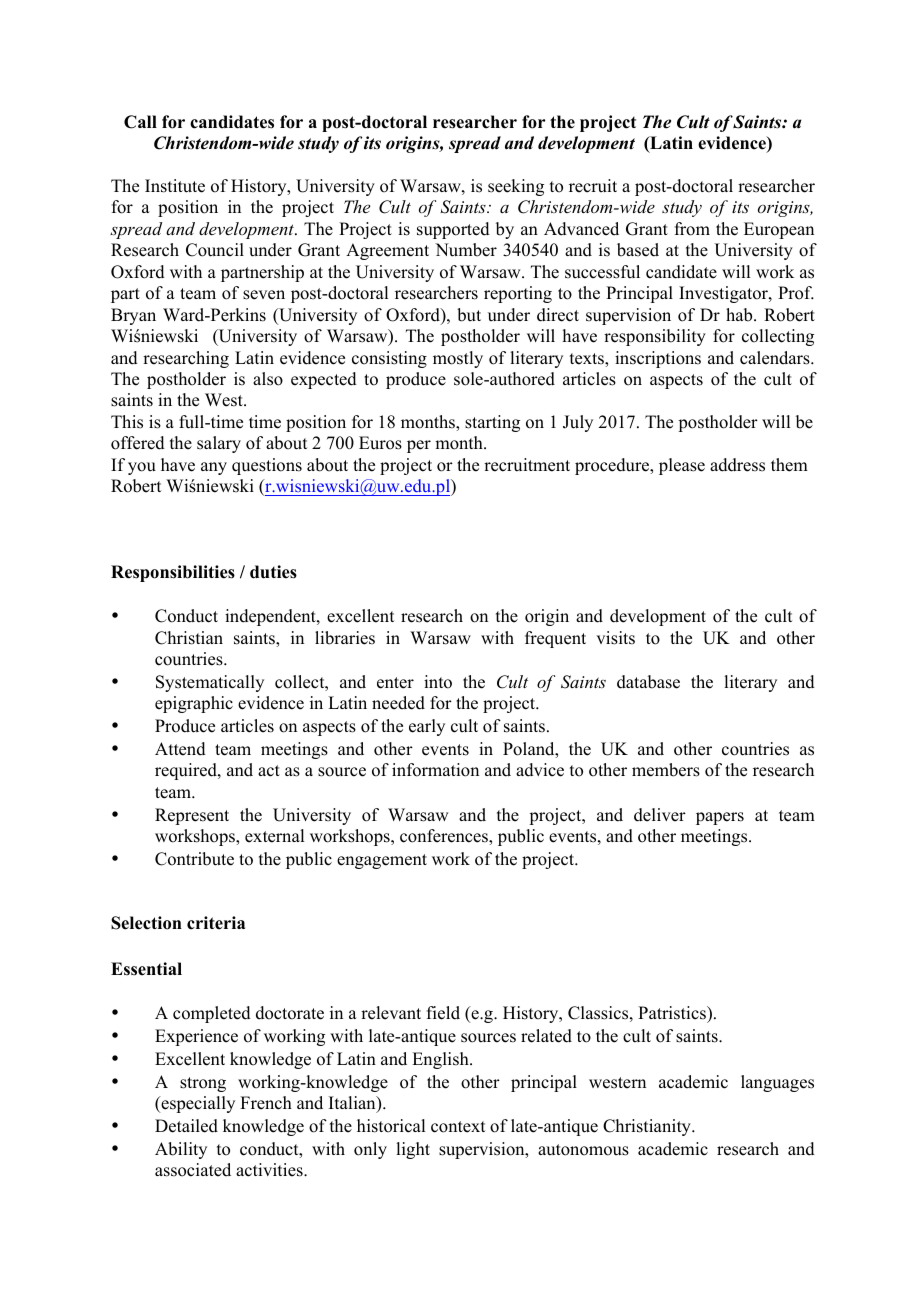 Image resolution: width=924 pixels, height=1308 pixels. What do you see at coordinates (777, 1083) in the image?
I see `languages` at bounding box center [777, 1083].
